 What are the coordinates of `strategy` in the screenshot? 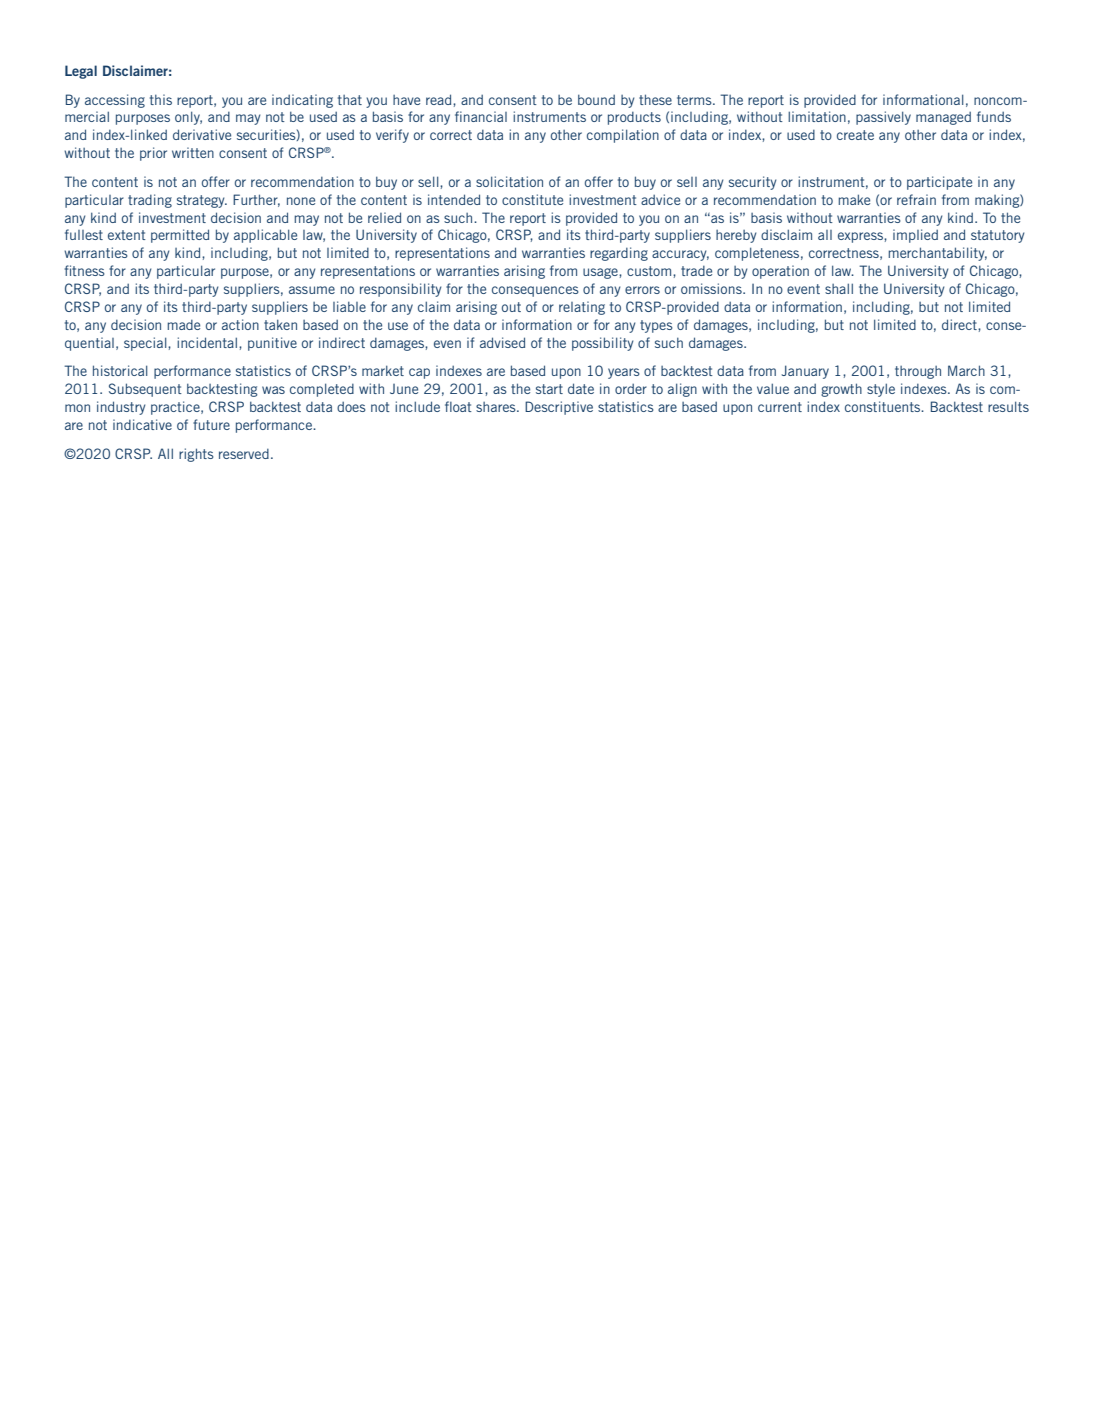 It's located at (202, 201).
